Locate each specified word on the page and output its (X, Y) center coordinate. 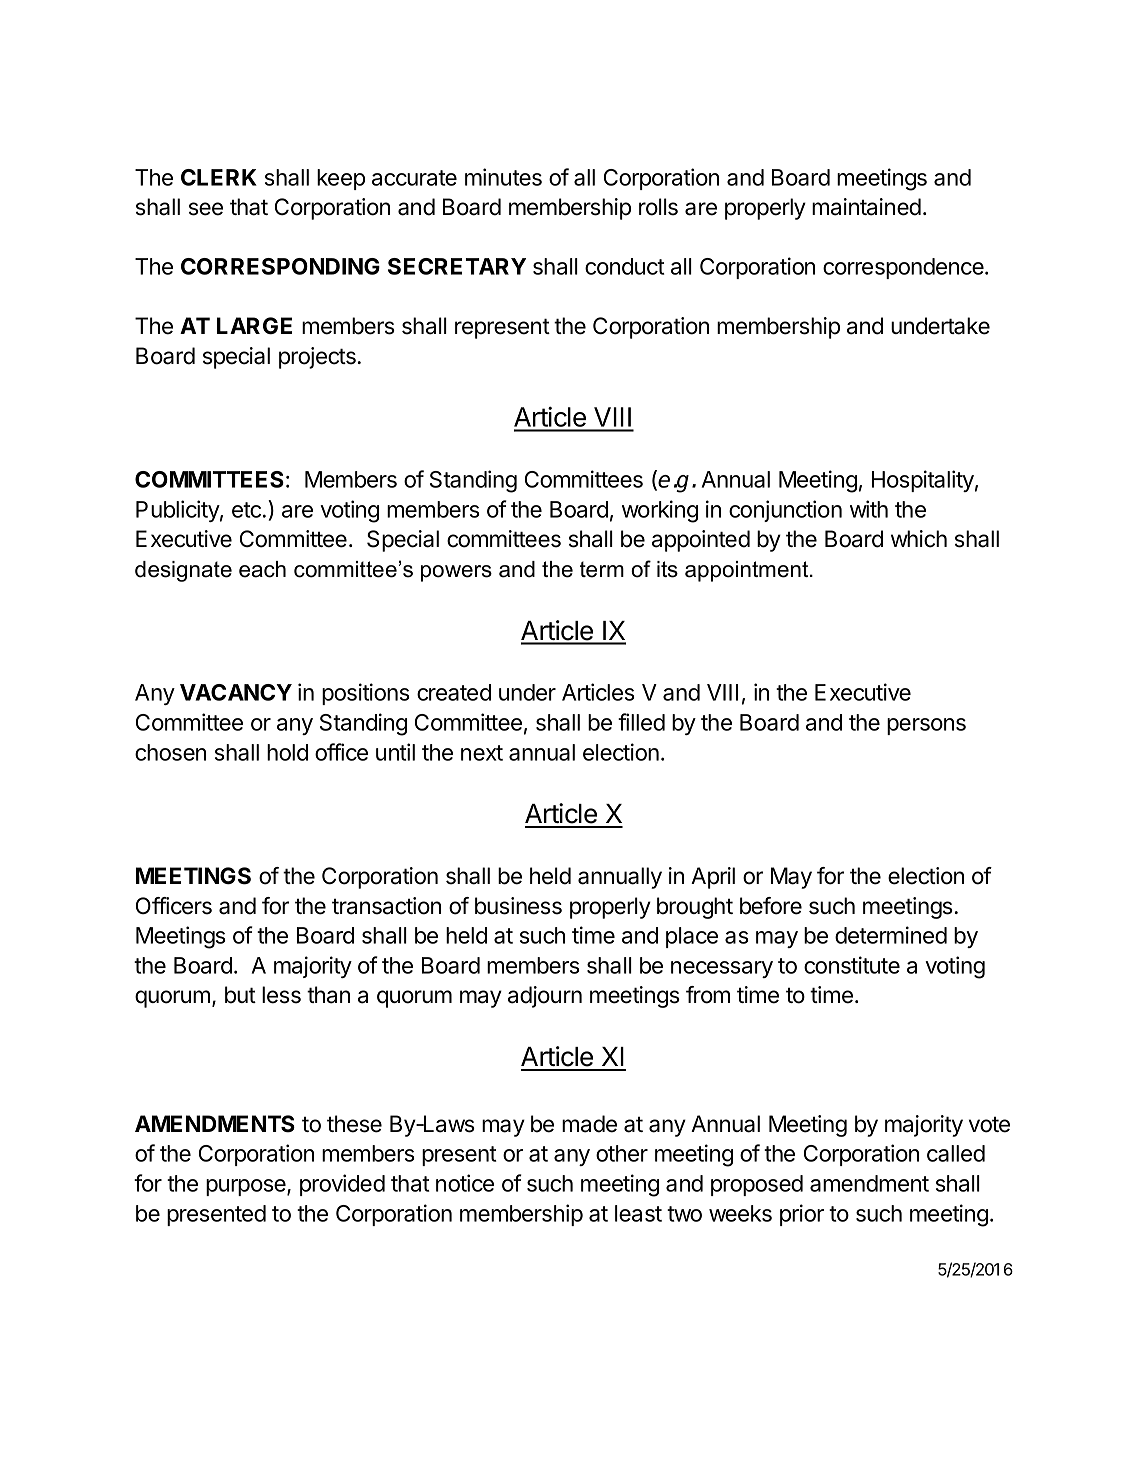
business (518, 906)
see (206, 209)
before (771, 906)
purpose (247, 1187)
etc (246, 510)
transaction (386, 906)
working (660, 511)
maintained (866, 207)
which (919, 539)
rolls (658, 207)
